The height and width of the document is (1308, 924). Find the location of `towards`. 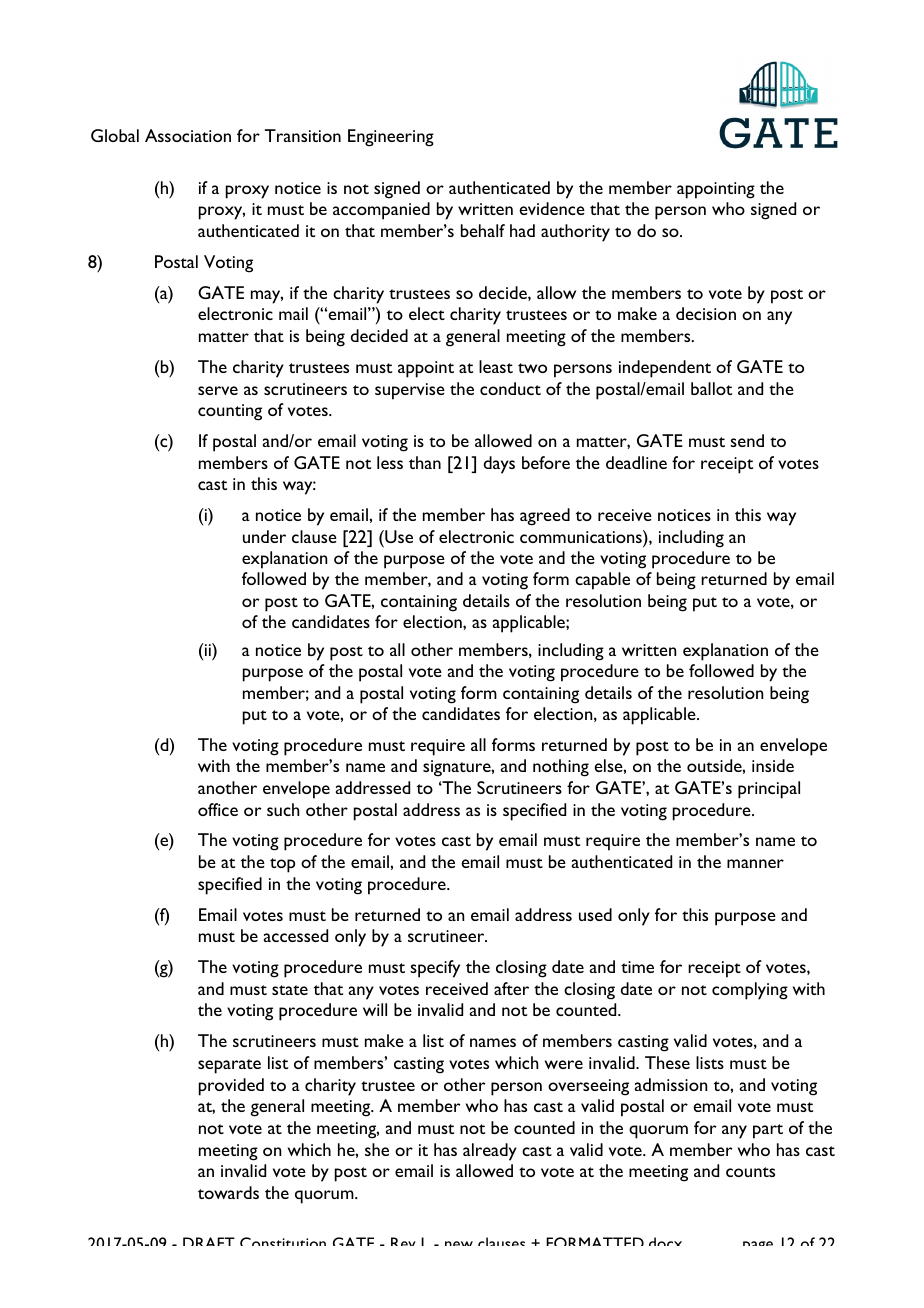

towards is located at coordinates (228, 1192).
